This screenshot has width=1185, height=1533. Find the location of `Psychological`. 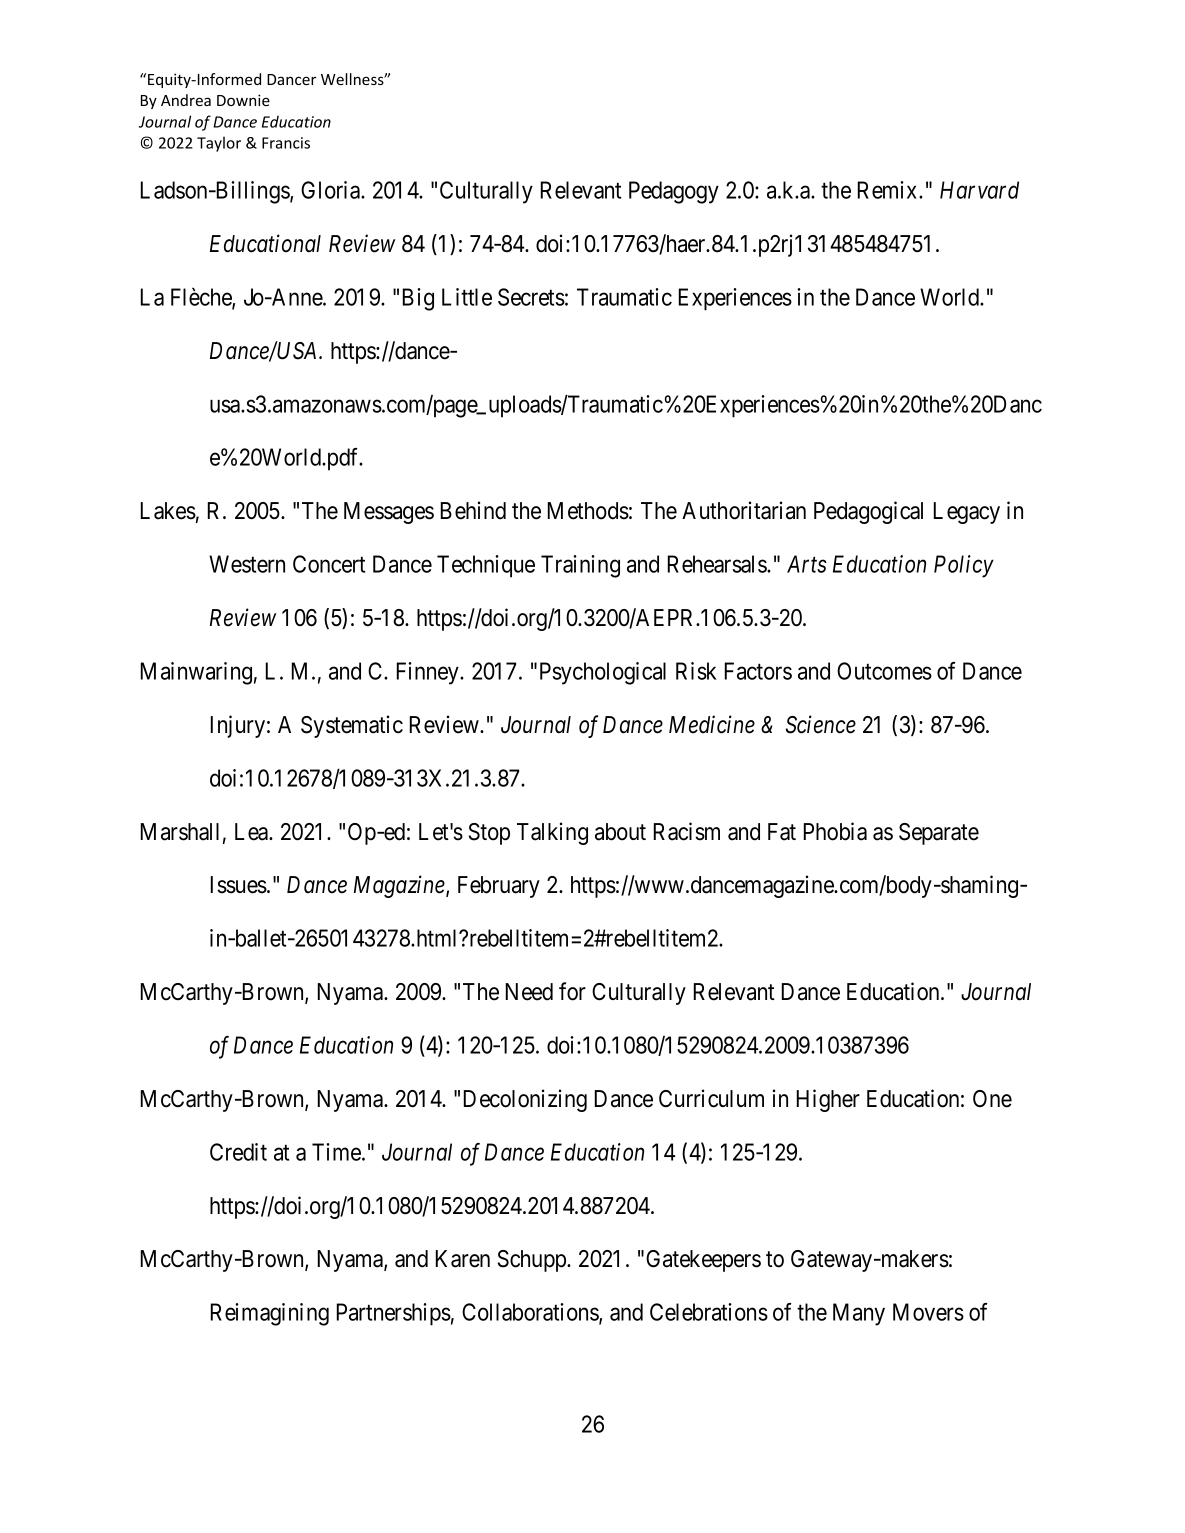

Psychological is located at coordinates (603, 673).
